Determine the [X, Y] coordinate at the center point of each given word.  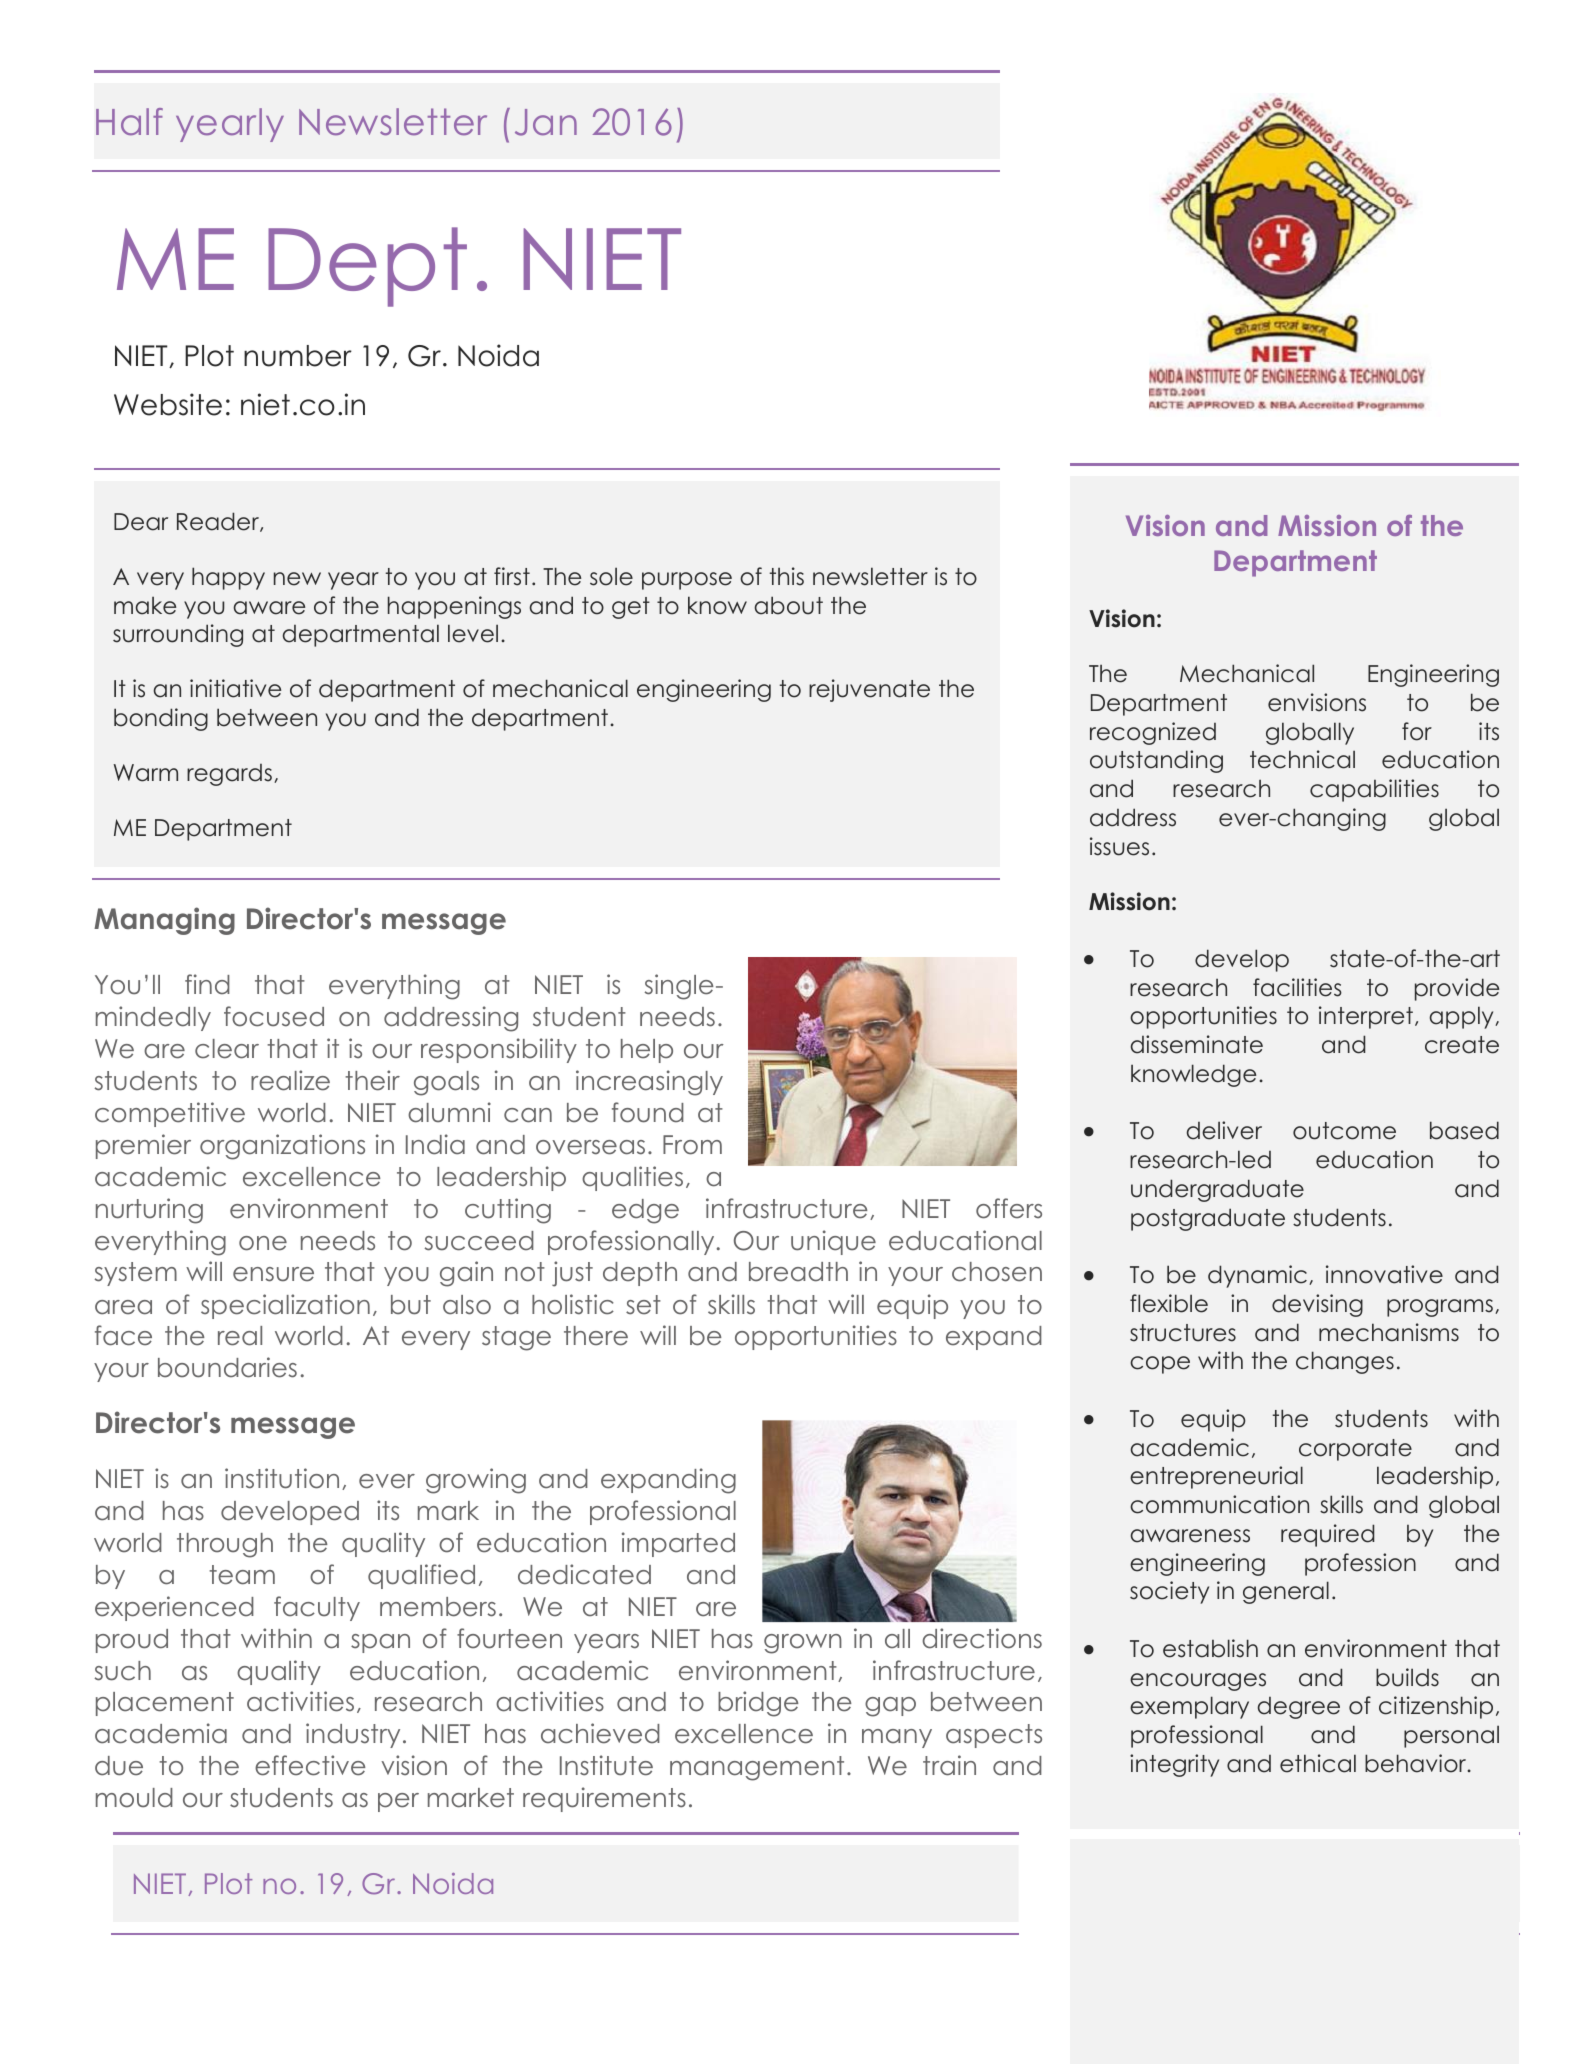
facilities [1297, 987]
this [787, 576]
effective [310, 1765]
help [647, 1051]
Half [129, 121]
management [757, 1768]
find [207, 984]
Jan [546, 122]
